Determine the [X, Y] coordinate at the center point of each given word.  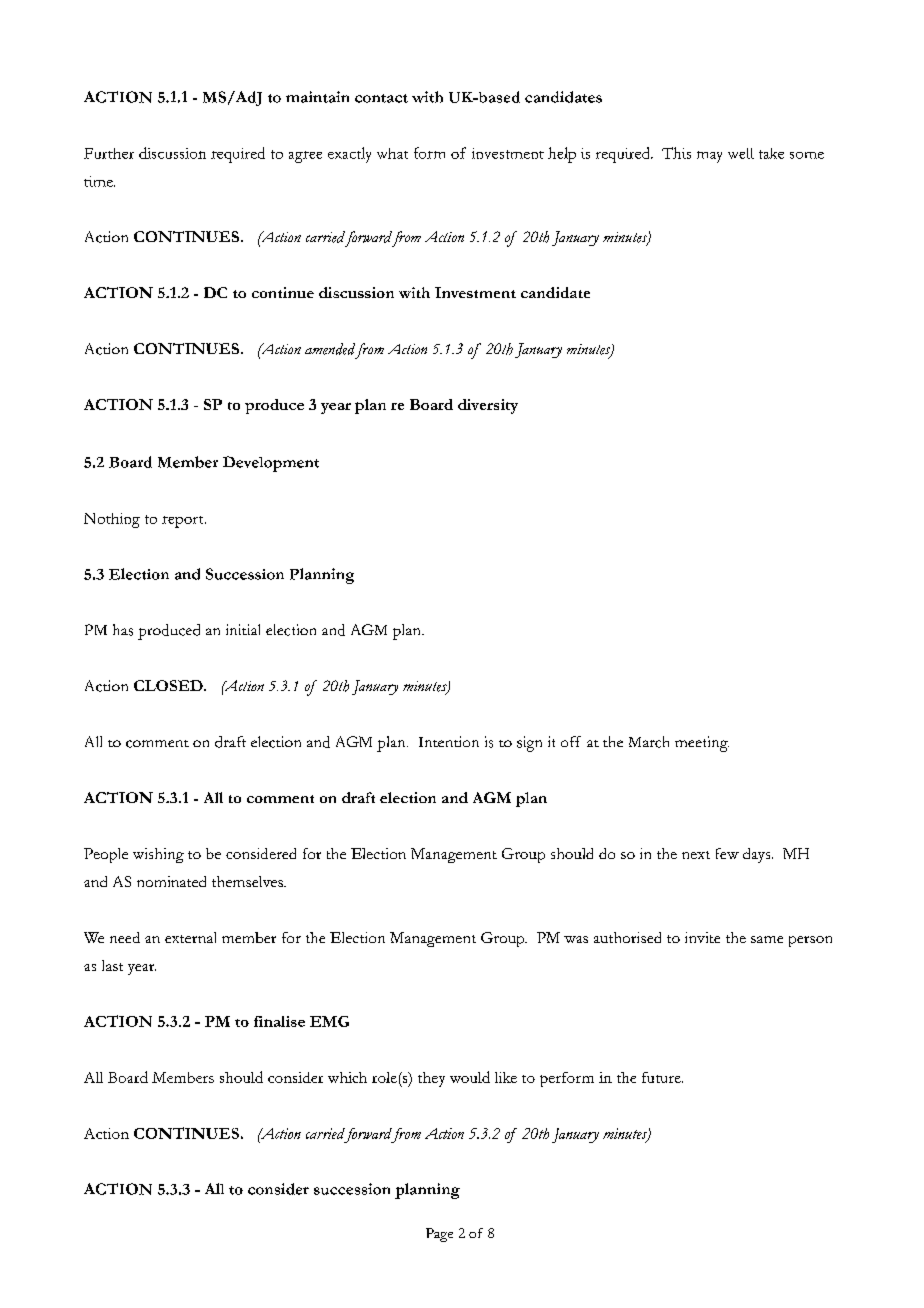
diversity [488, 406]
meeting [702, 744]
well [741, 153]
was [576, 939]
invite [702, 937]
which [347, 1077]
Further [109, 153]
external [190, 937]
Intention [449, 741]
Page [439, 1235]
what [392, 153]
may [709, 157]
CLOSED [169, 685]
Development [271, 464]
